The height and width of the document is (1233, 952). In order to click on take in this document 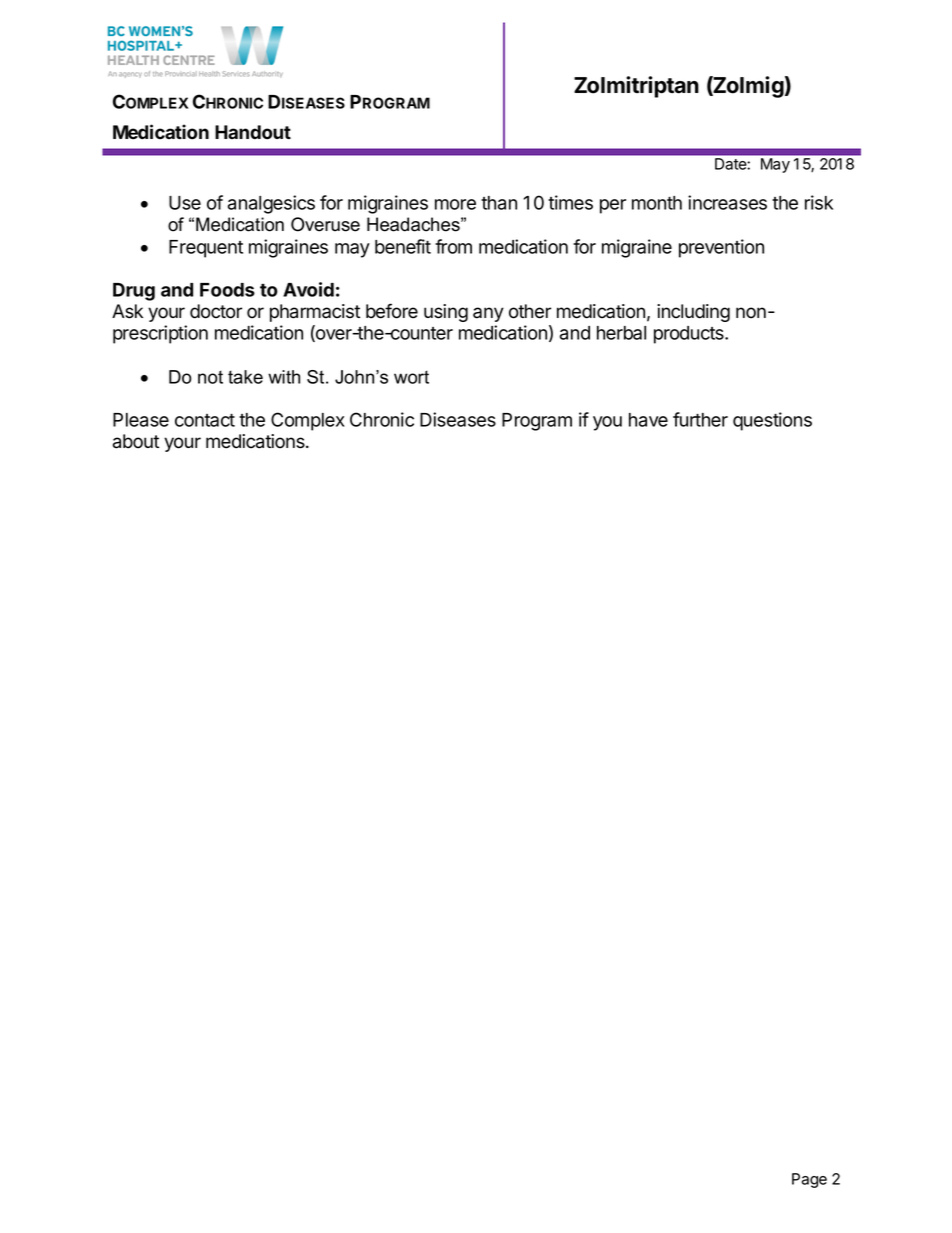, I will do `click(245, 377)`.
